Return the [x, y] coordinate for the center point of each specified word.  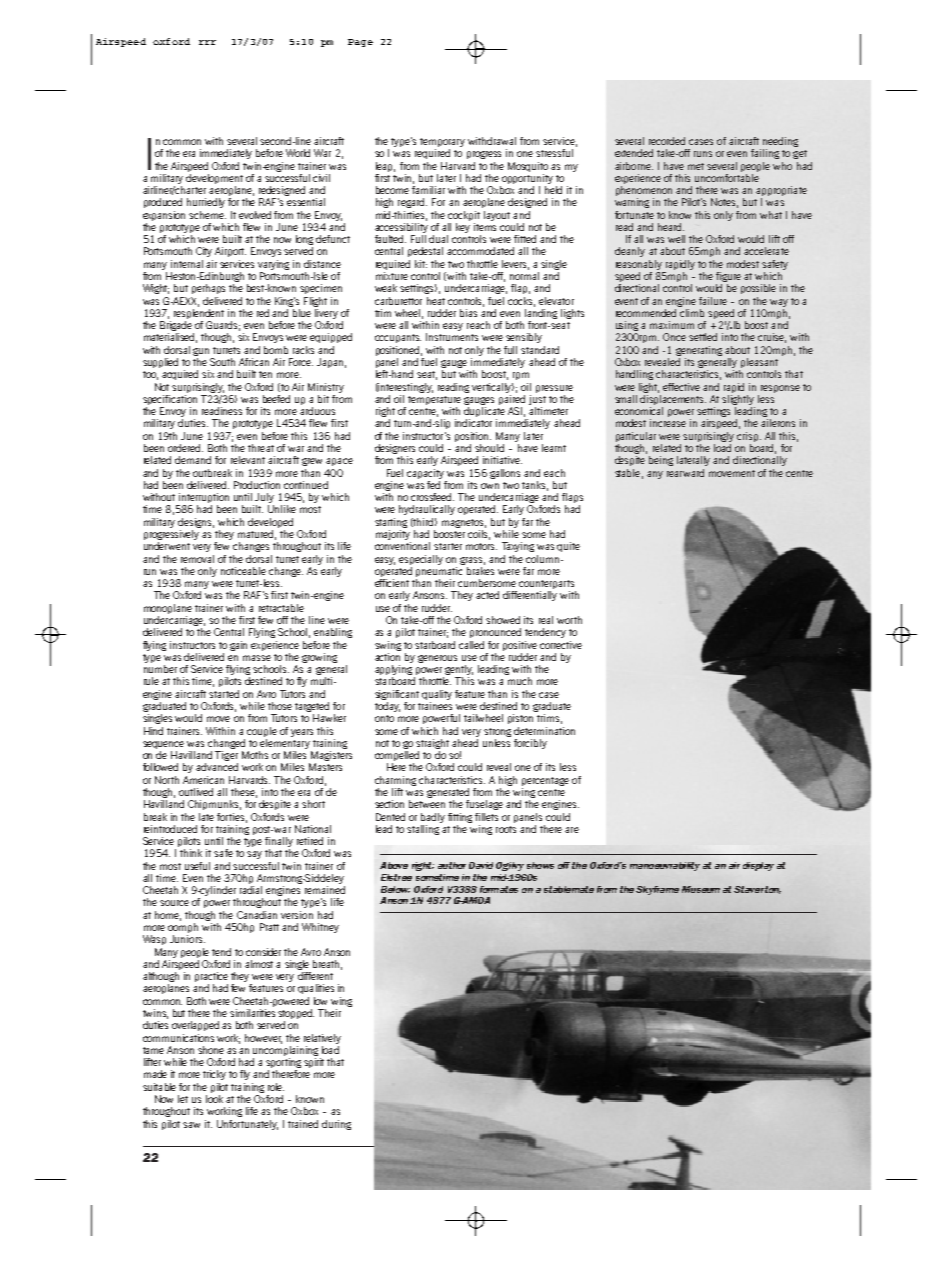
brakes [480, 571]
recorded [667, 141]
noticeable [243, 571]
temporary [442, 142]
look [214, 1099]
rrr [207, 42]
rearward [685, 473]
